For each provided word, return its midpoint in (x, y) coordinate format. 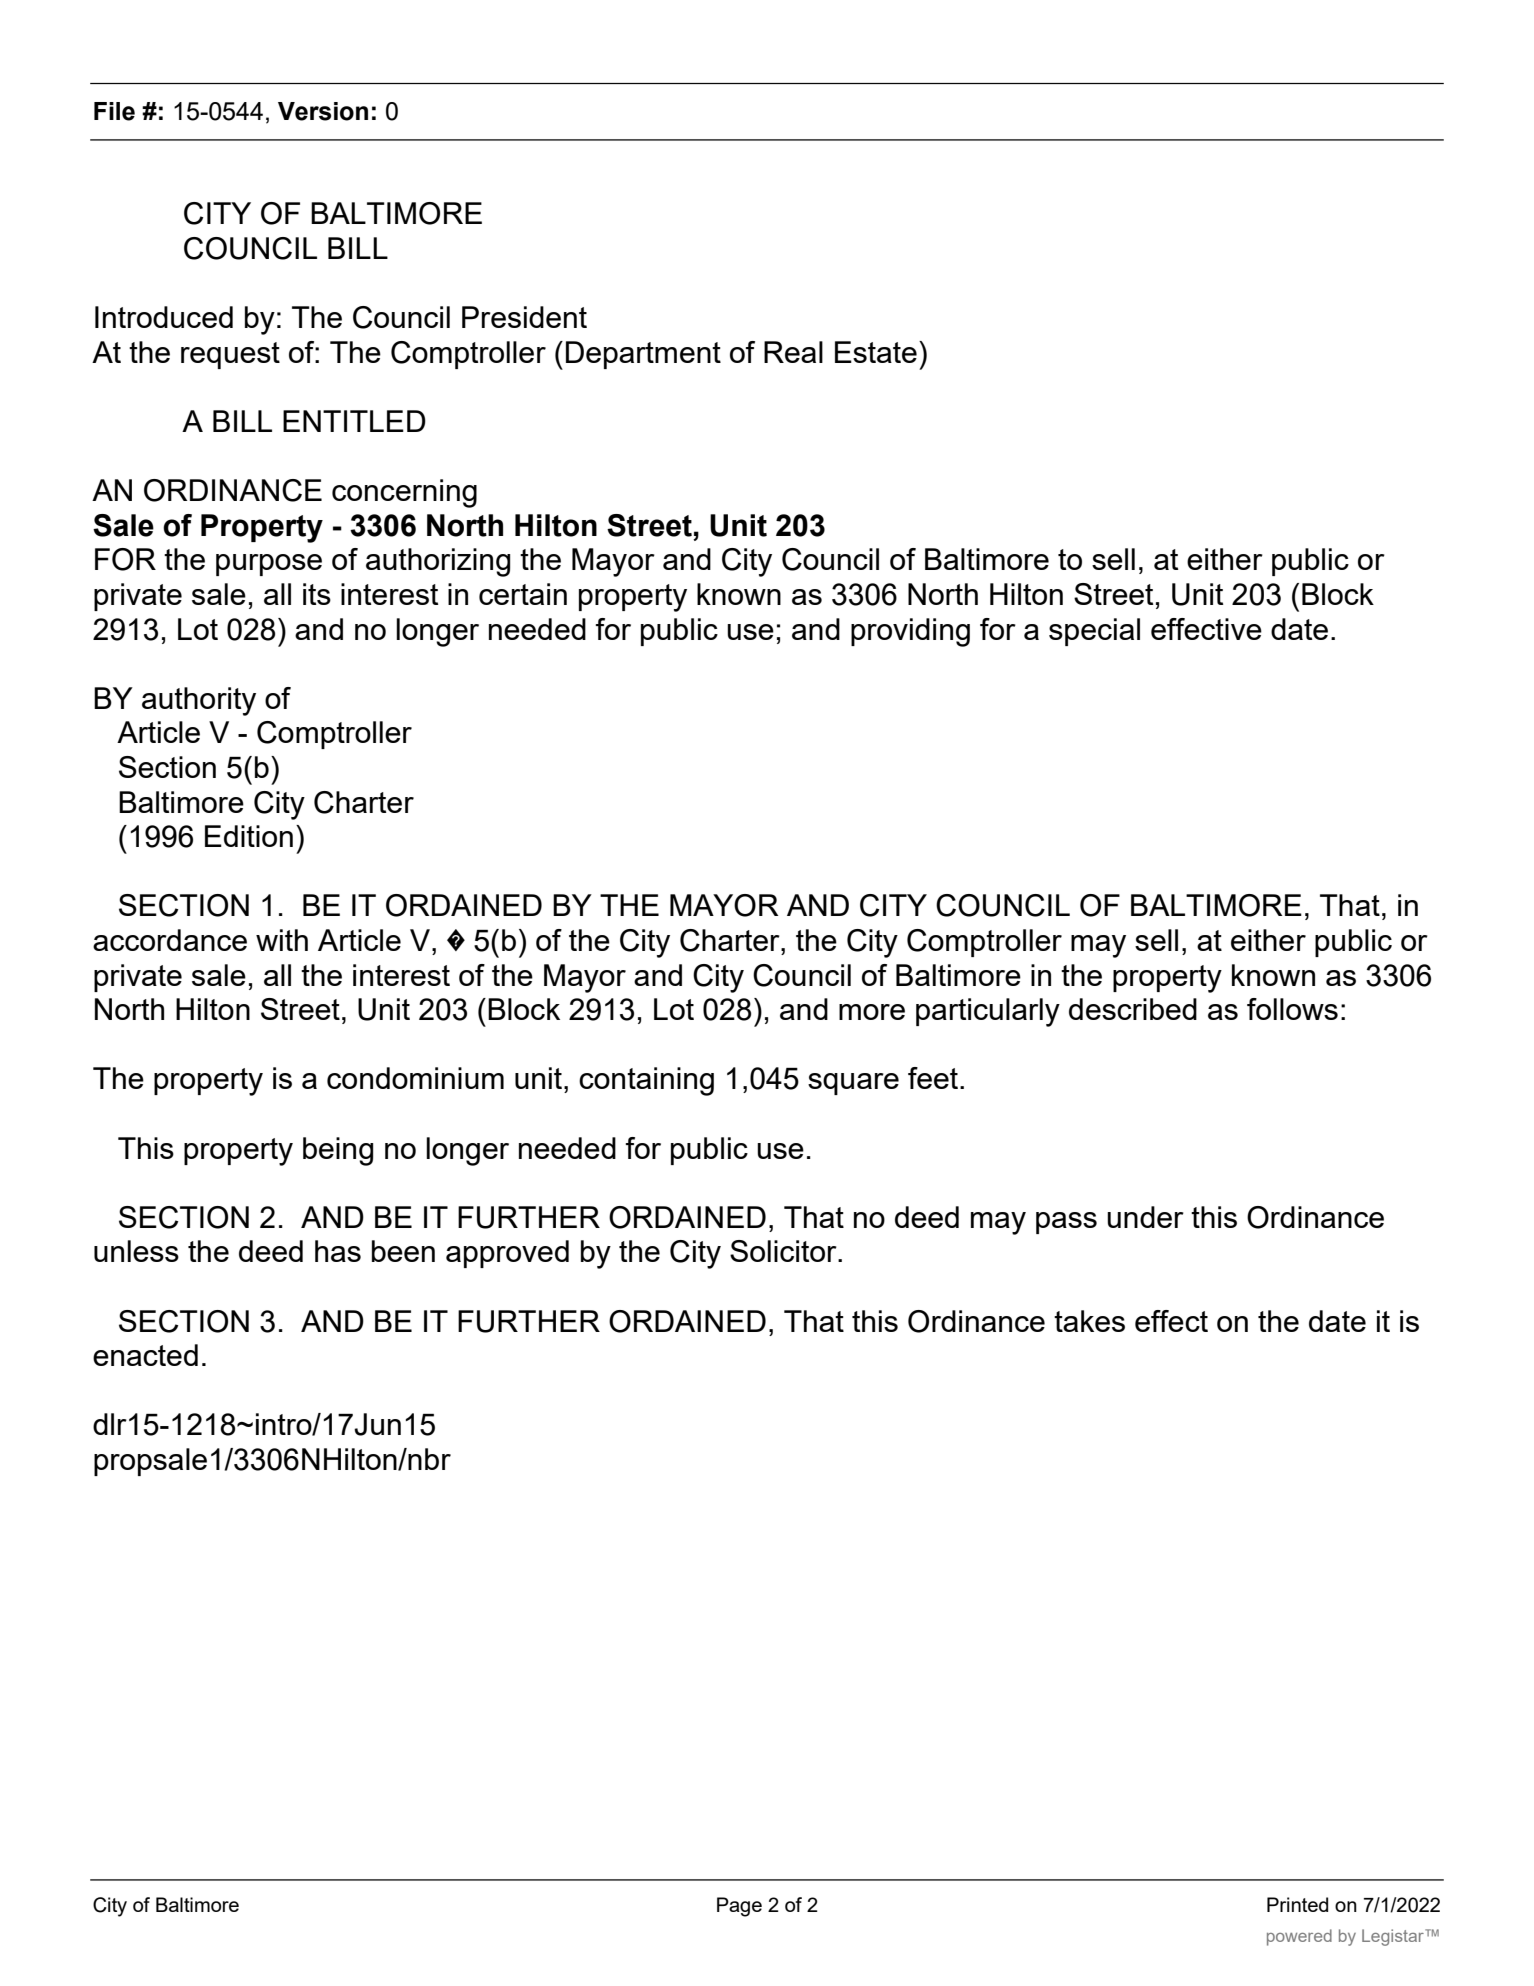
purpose (269, 565)
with (282, 940)
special (1094, 632)
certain (523, 594)
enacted (145, 1355)
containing (646, 1081)
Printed (1297, 1904)
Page (739, 1907)
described (1133, 1009)
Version (323, 111)
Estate (876, 352)
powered (1299, 1937)
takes (1089, 1321)
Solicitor (784, 1251)
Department (643, 355)
